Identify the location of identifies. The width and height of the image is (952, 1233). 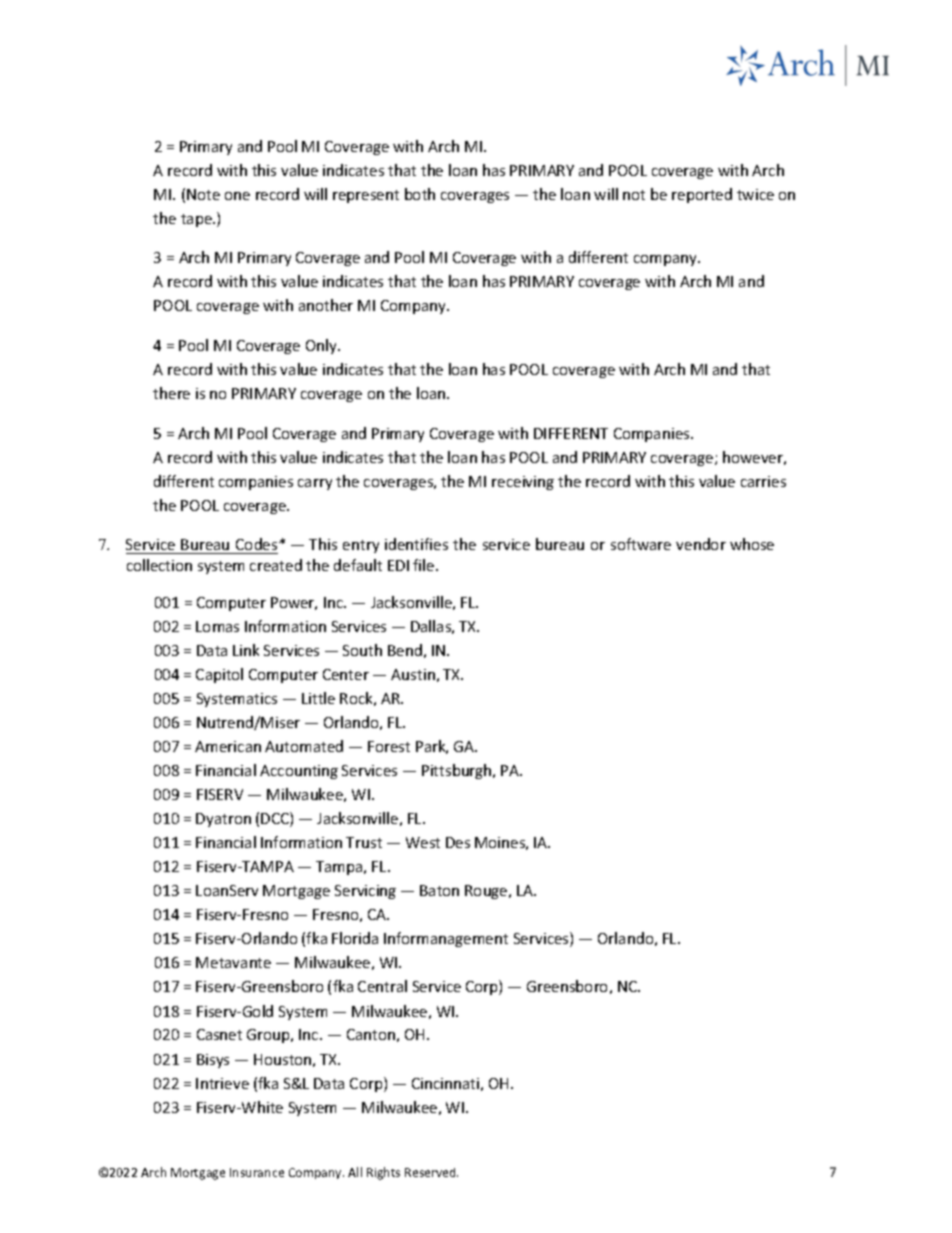
(416, 544).
